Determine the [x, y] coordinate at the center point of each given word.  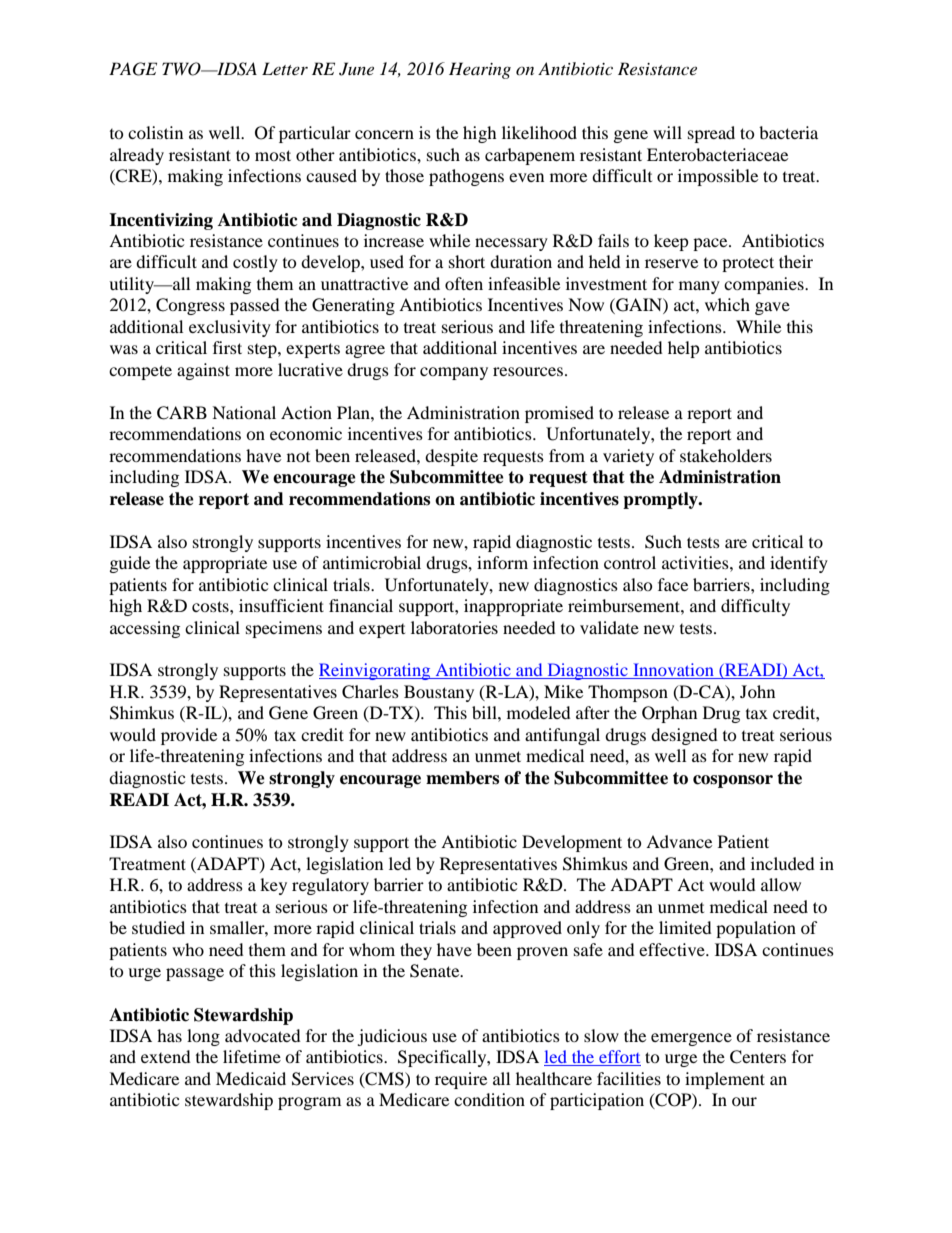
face [673, 584]
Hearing [480, 70]
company [454, 373]
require [461, 1080]
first [227, 347]
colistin [155, 132]
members [462, 778]
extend [166, 1056]
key [273, 886]
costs [211, 606]
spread [711, 134]
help [684, 349]
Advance [679, 841]
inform [502, 562]
